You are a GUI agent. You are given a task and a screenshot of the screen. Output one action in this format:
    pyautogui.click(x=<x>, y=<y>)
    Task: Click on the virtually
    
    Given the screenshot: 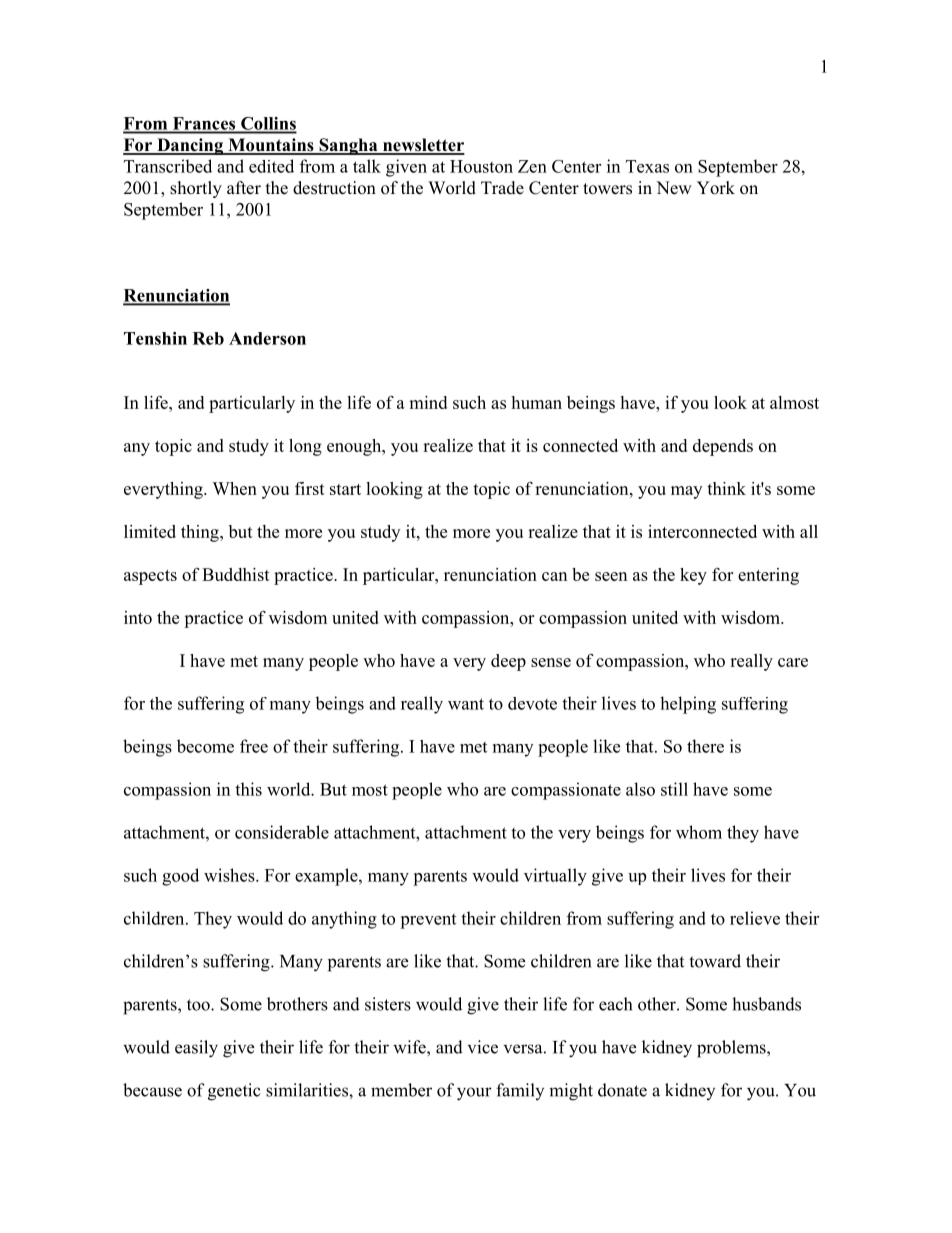 What is the action you would take?
    pyautogui.click(x=555, y=877)
